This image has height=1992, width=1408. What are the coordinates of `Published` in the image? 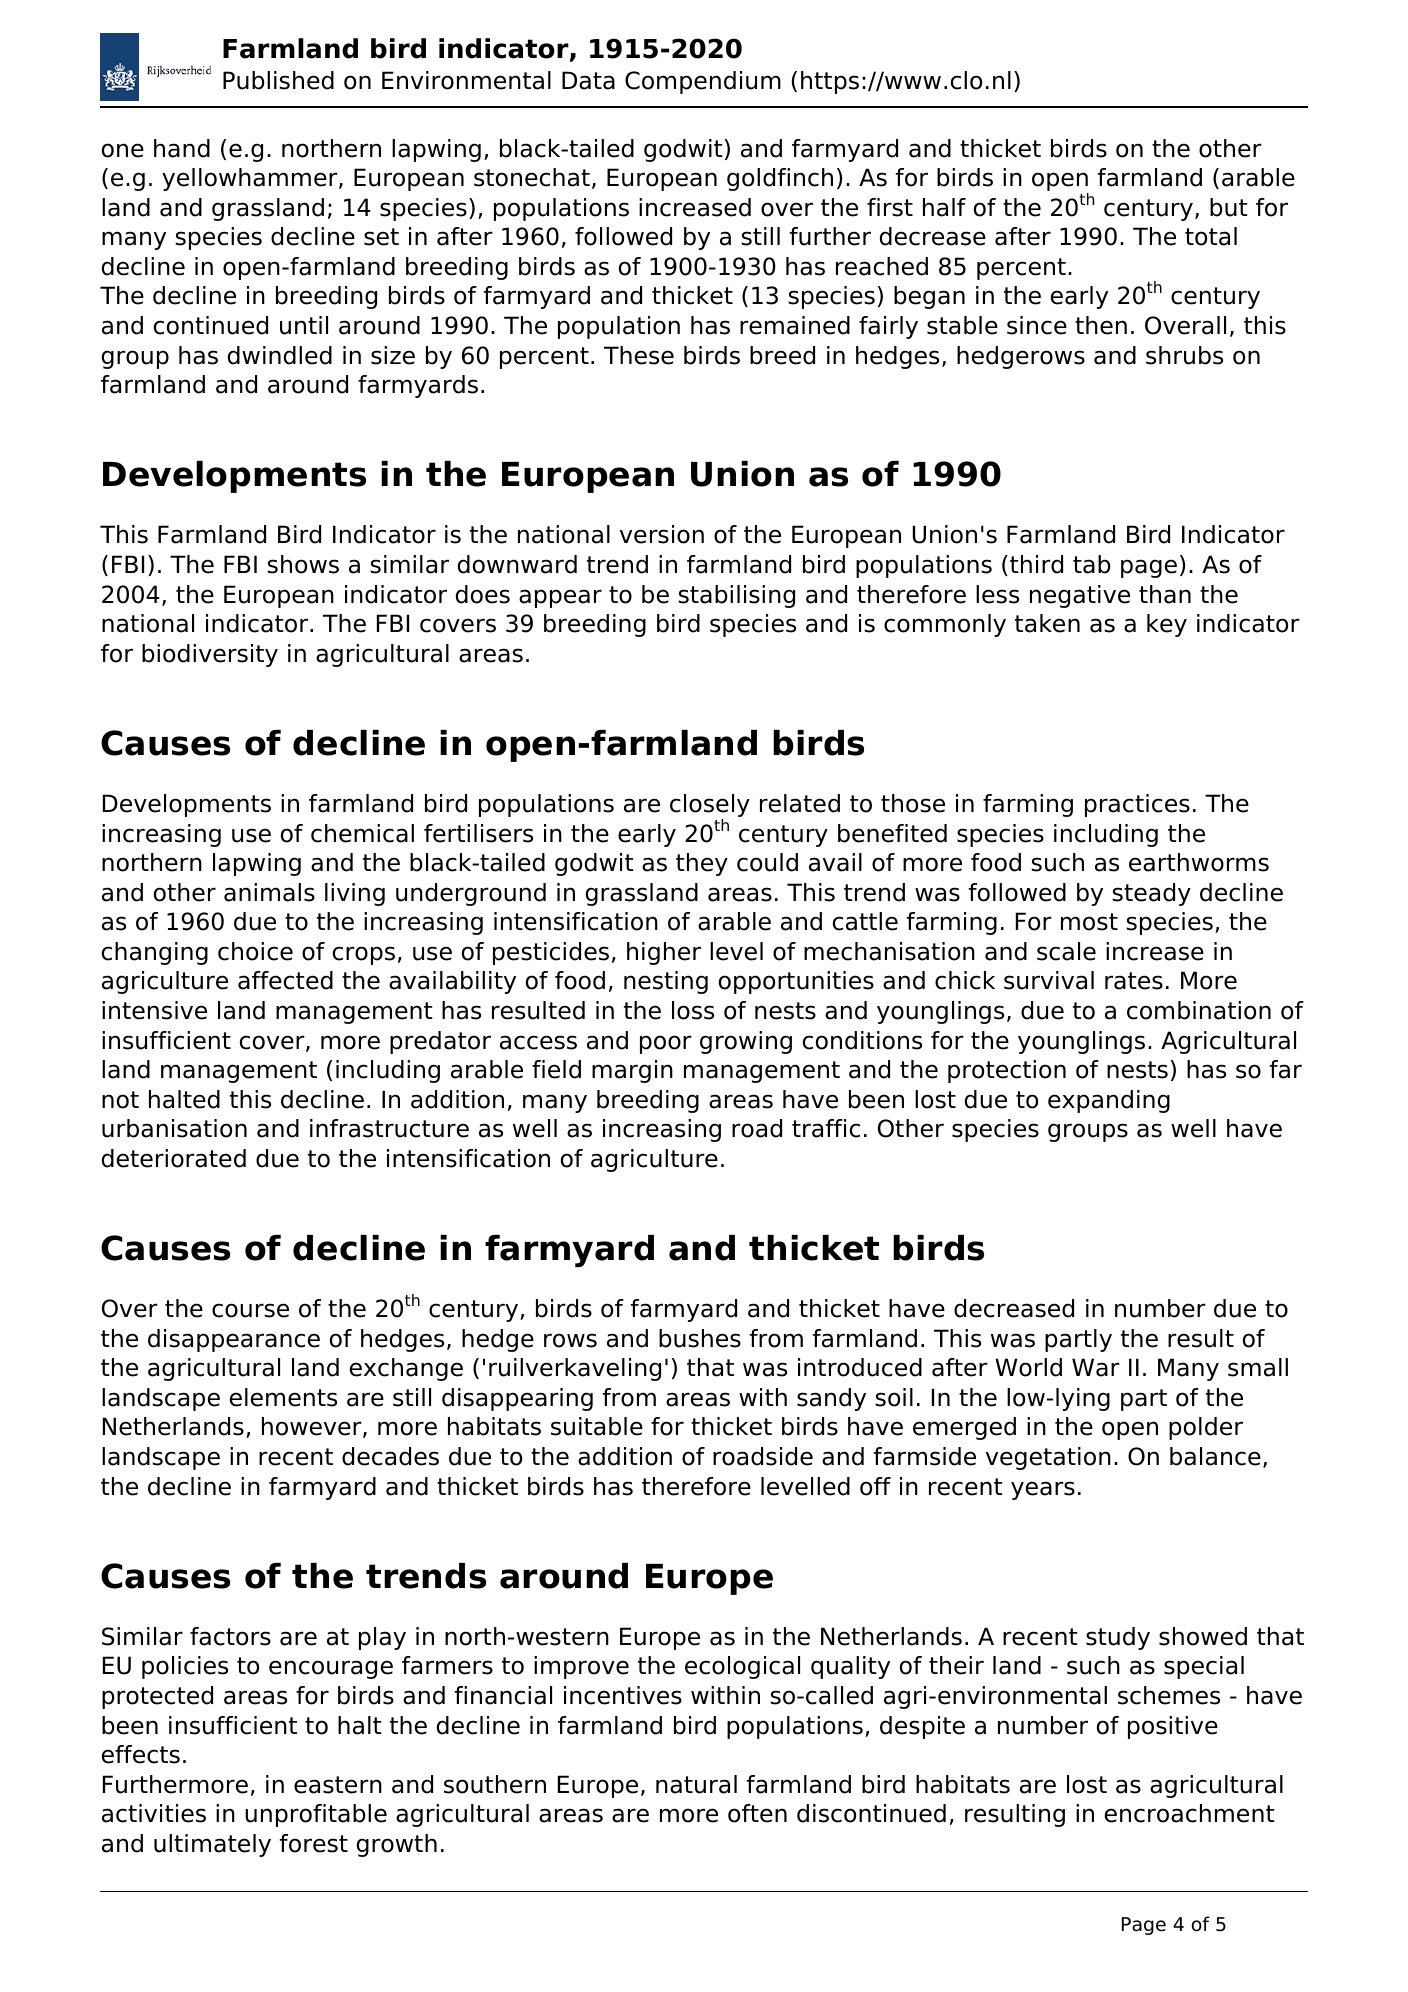 It's located at (278, 80).
